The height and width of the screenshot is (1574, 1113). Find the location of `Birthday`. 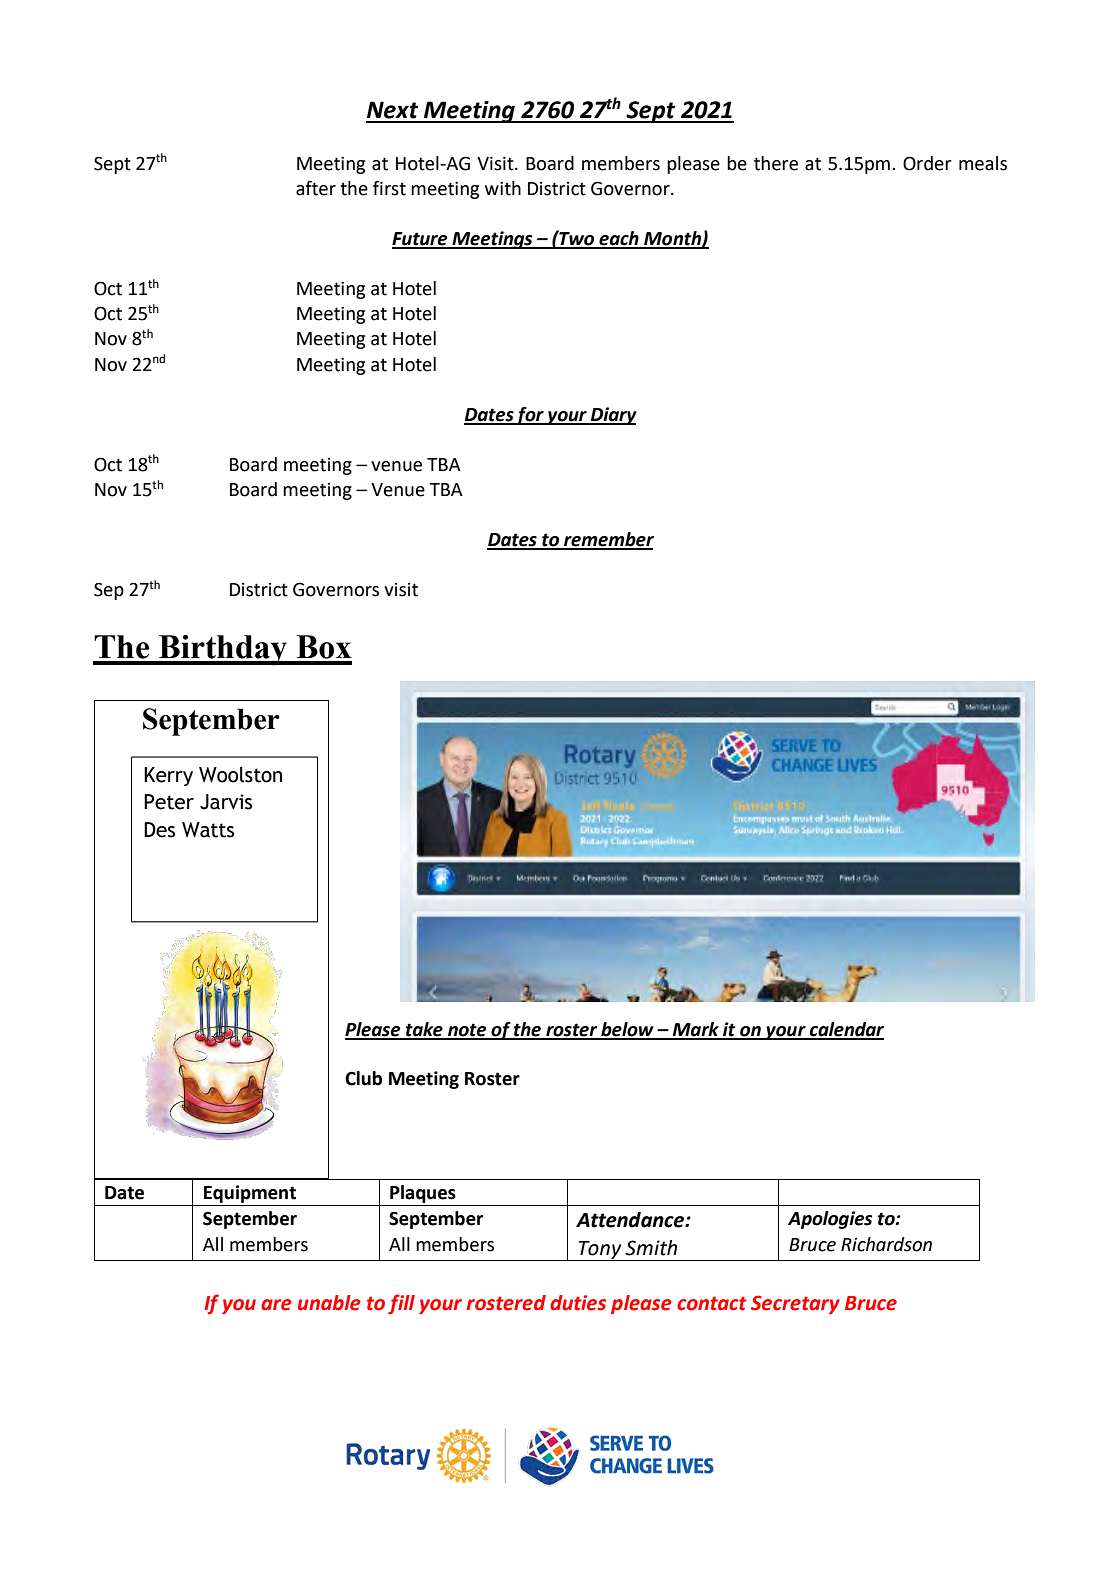

Birthday is located at coordinates (223, 650).
